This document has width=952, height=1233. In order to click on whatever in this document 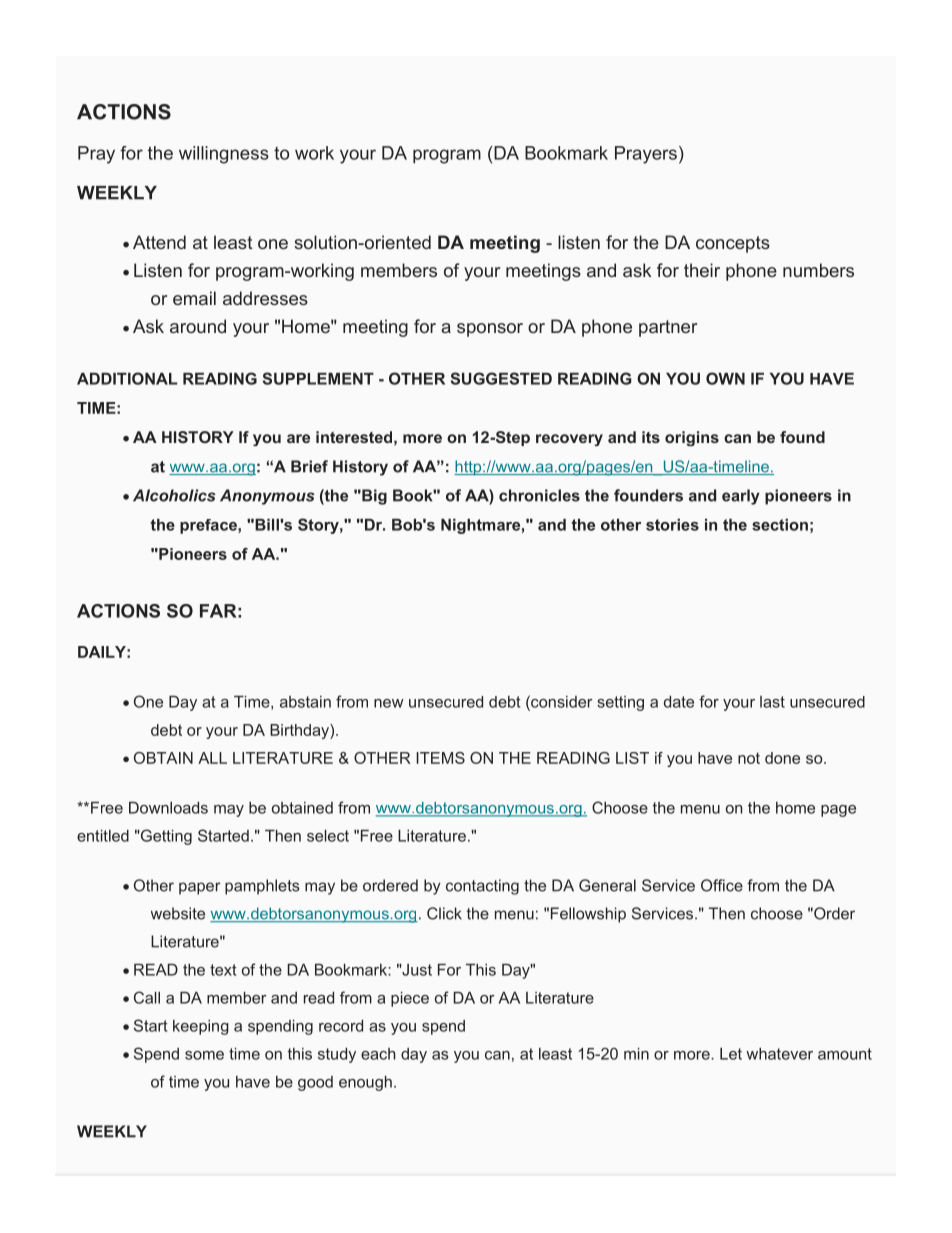, I will do `click(779, 1054)`.
